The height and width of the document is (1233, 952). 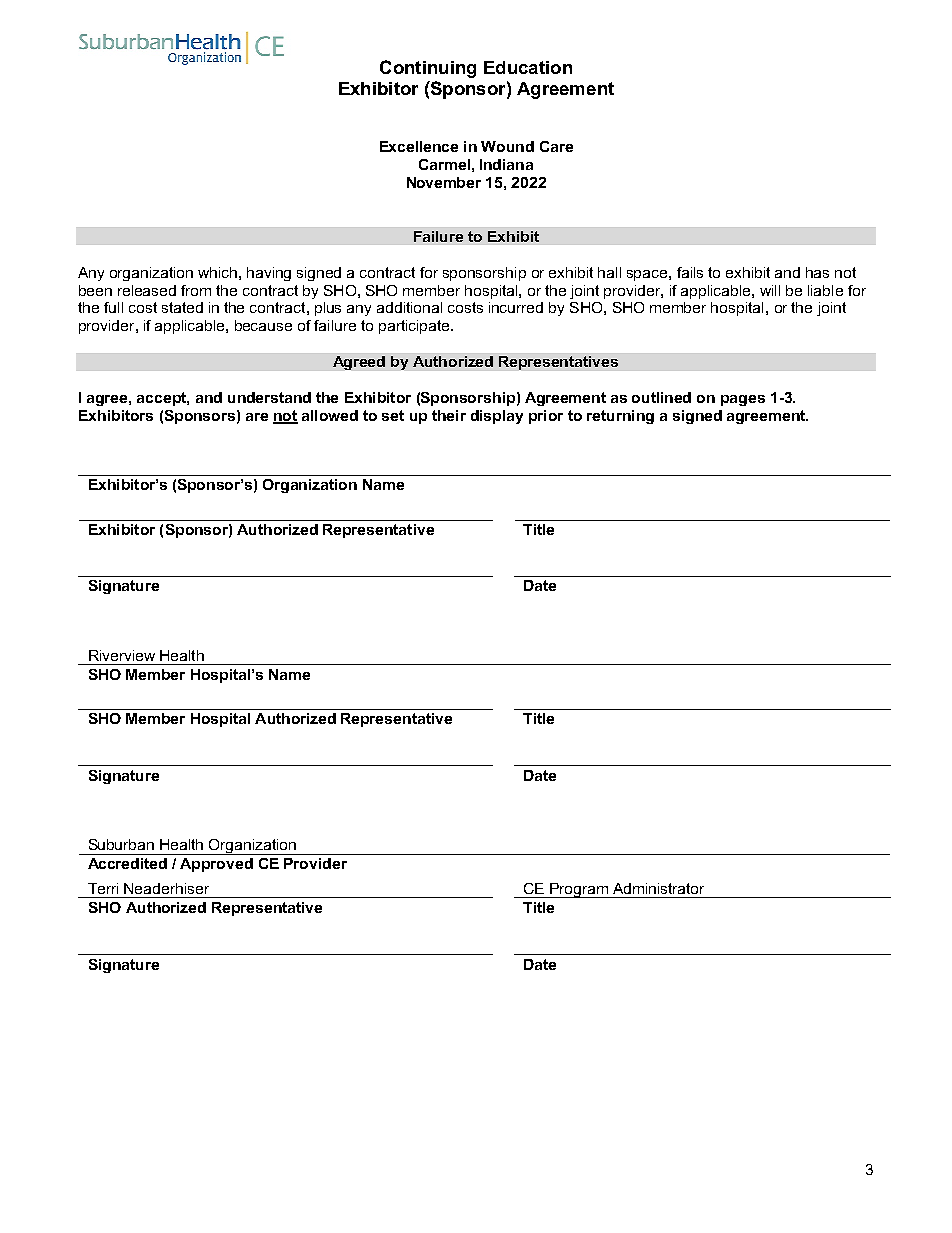 I want to click on Program, so click(x=579, y=890).
